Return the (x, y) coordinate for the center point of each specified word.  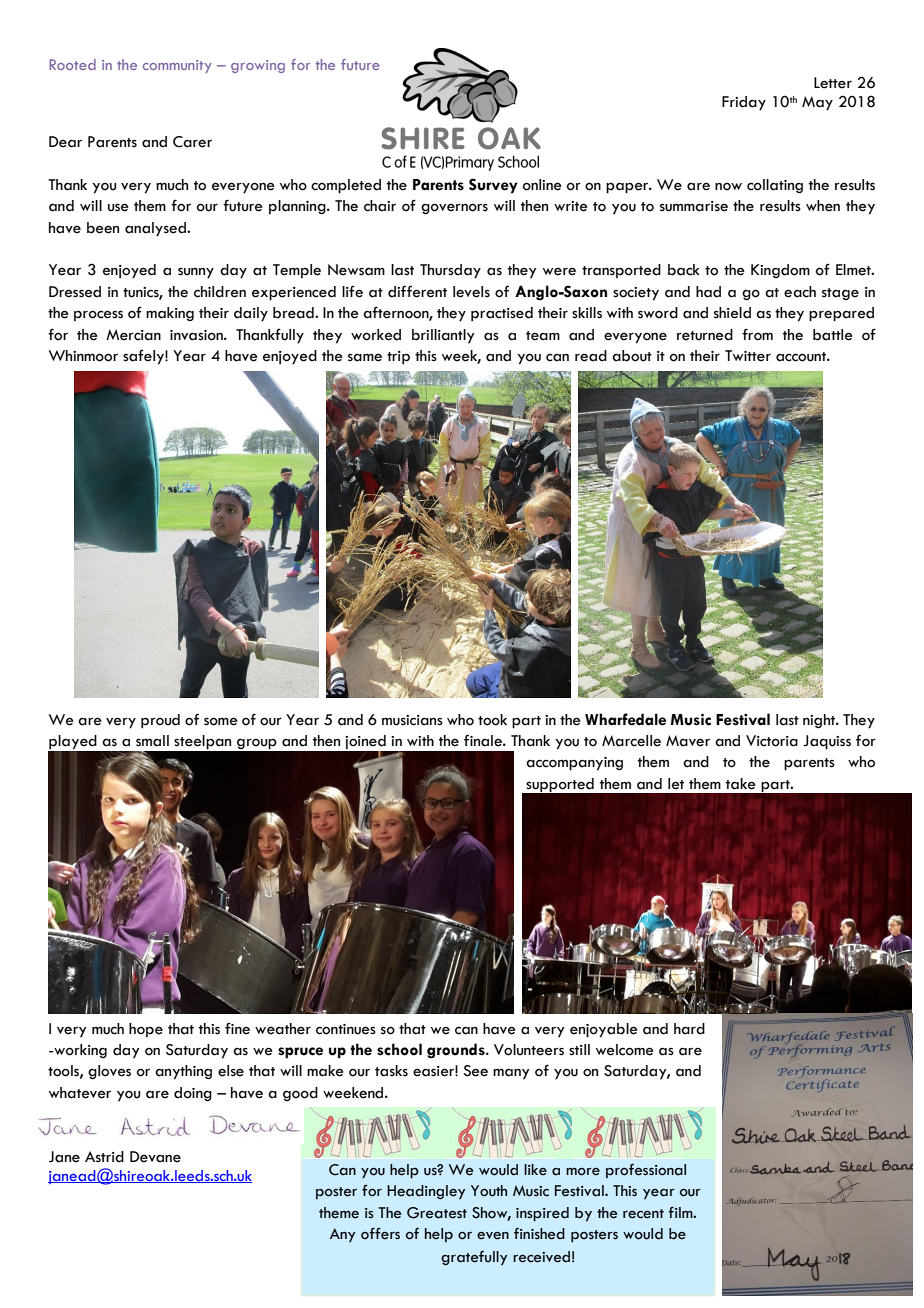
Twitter (748, 356)
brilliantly (443, 336)
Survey (493, 186)
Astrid (104, 1157)
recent (643, 1214)
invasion (197, 335)
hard (689, 1029)
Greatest (437, 1213)
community (177, 66)
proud (160, 721)
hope (146, 1030)
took (492, 720)
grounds (457, 1051)
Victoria (772, 741)
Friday (744, 103)
